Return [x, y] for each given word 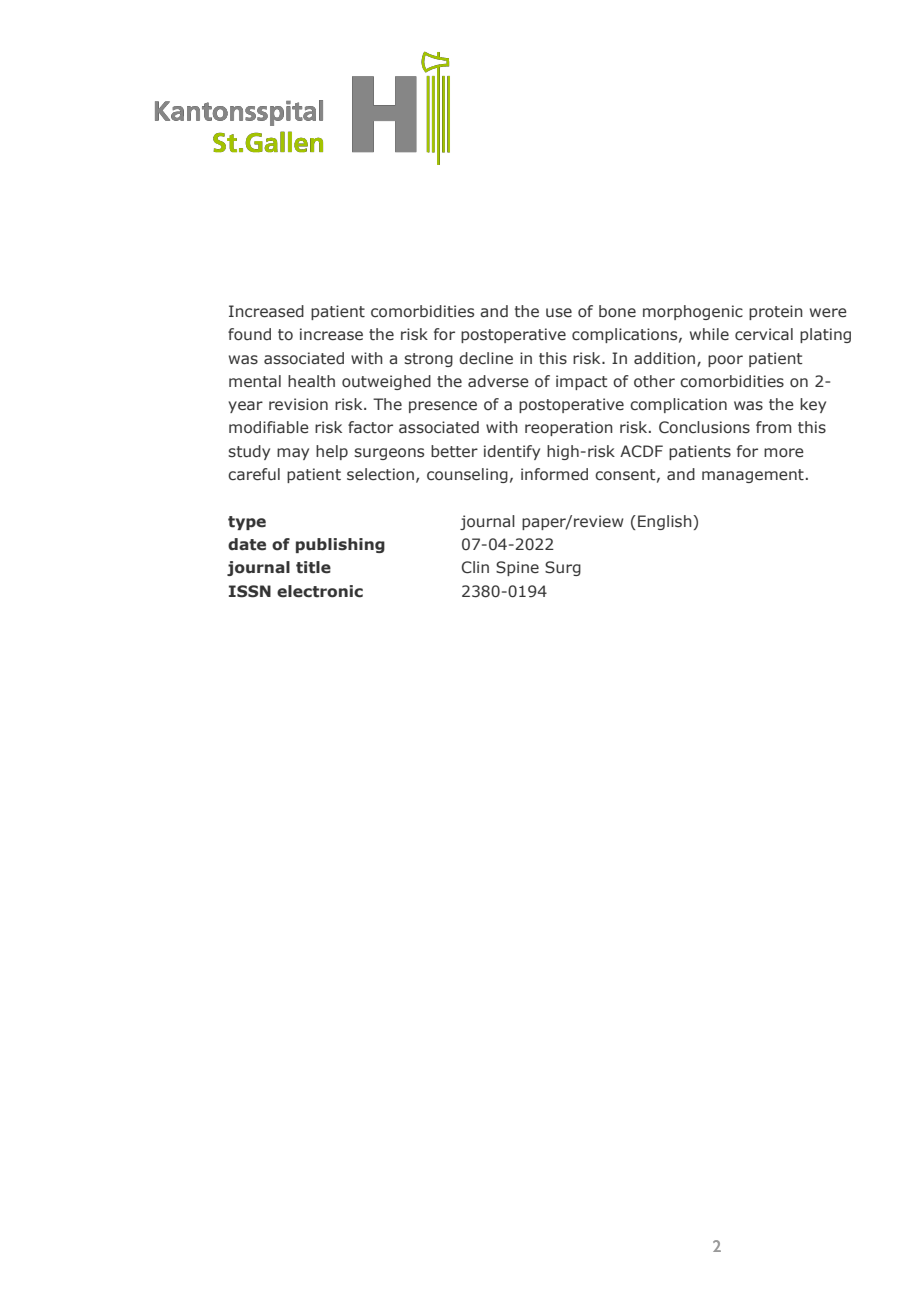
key [813, 405]
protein [776, 312]
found [249, 334]
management [753, 476]
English [666, 522]
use [559, 313]
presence [443, 407]
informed [554, 474]
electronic [320, 591]
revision [298, 404]
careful [254, 474]
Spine [517, 568]
